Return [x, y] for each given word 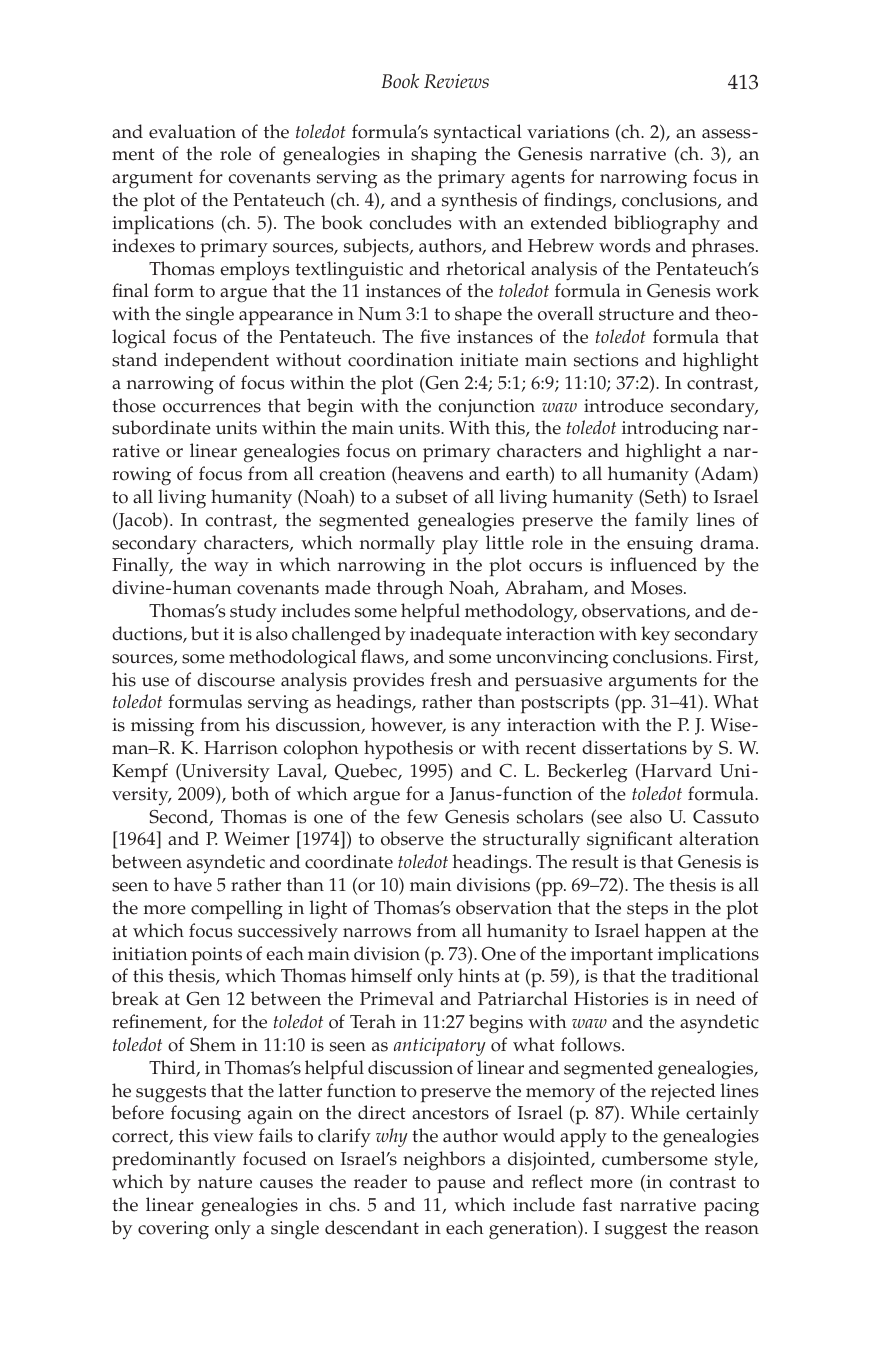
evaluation [192, 131]
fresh [451, 679]
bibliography [667, 225]
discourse [236, 679]
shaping [444, 156]
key [655, 636]
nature [225, 1182]
